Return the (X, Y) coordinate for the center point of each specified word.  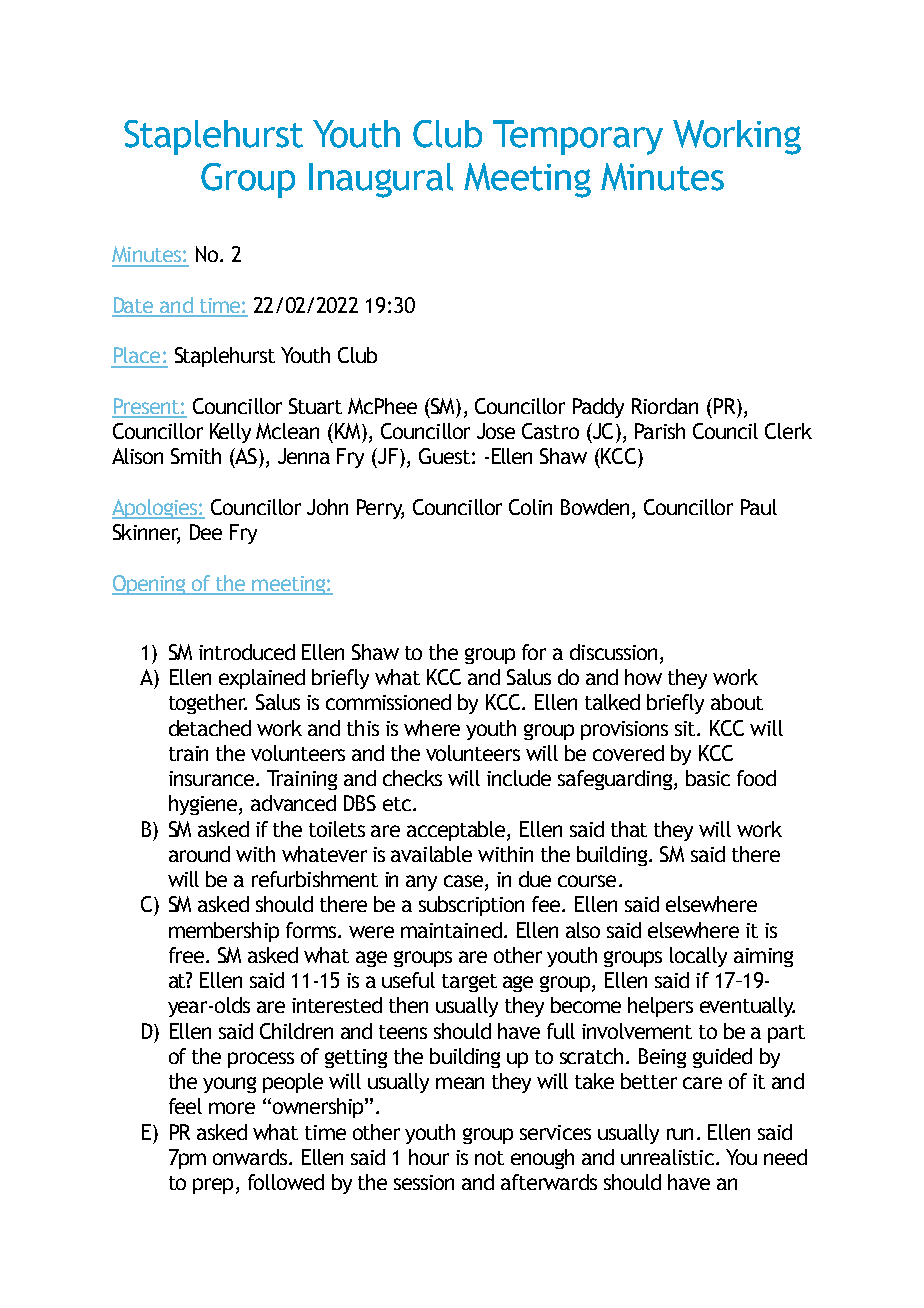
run (680, 1134)
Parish (660, 431)
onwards (251, 1157)
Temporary (578, 137)
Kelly (230, 433)
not (489, 1158)
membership (224, 932)
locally (698, 957)
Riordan (665, 406)
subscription (471, 906)
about (737, 702)
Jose (496, 431)
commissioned (388, 702)
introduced (247, 652)
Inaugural (381, 180)
